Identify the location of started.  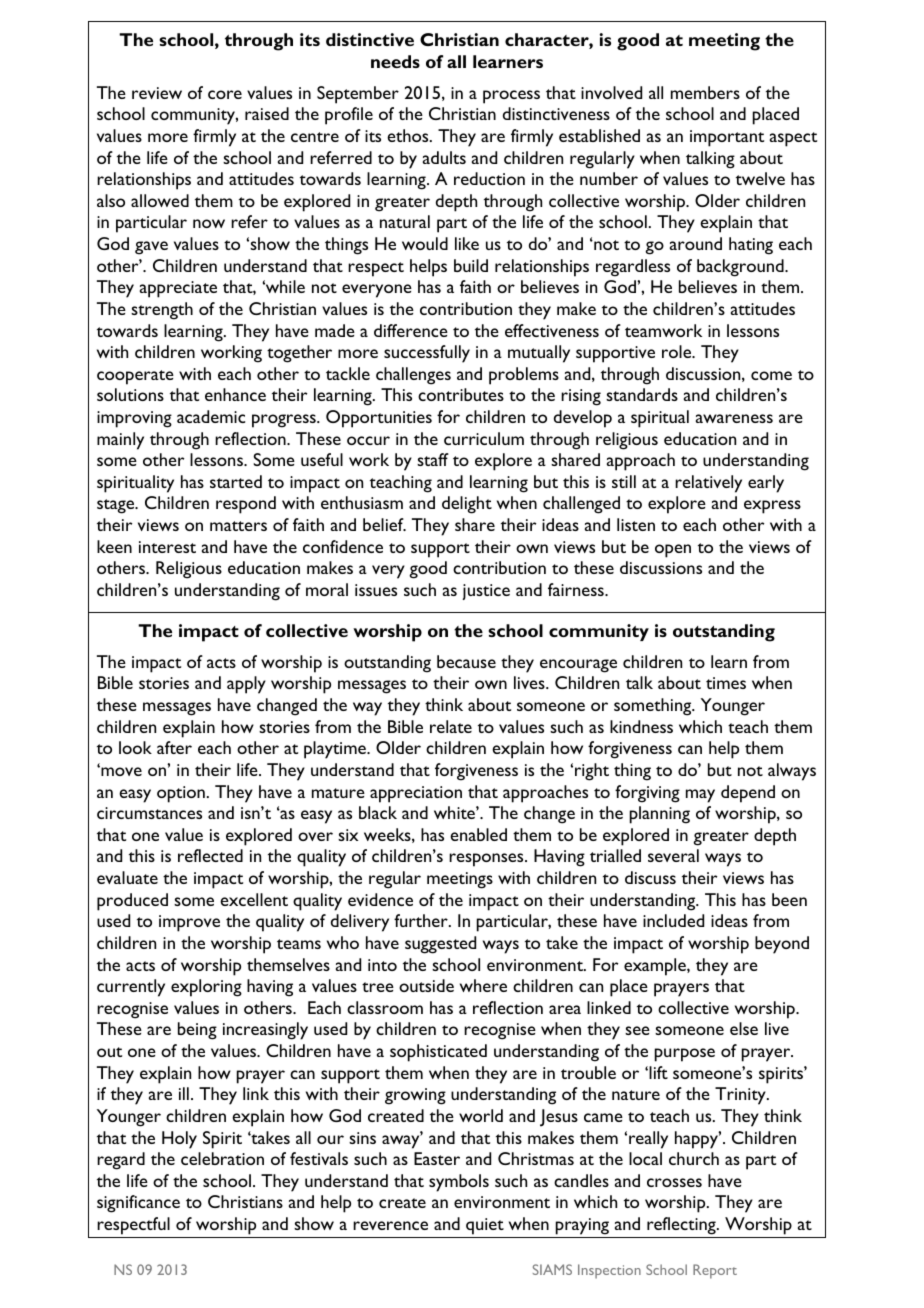
(236, 481).
